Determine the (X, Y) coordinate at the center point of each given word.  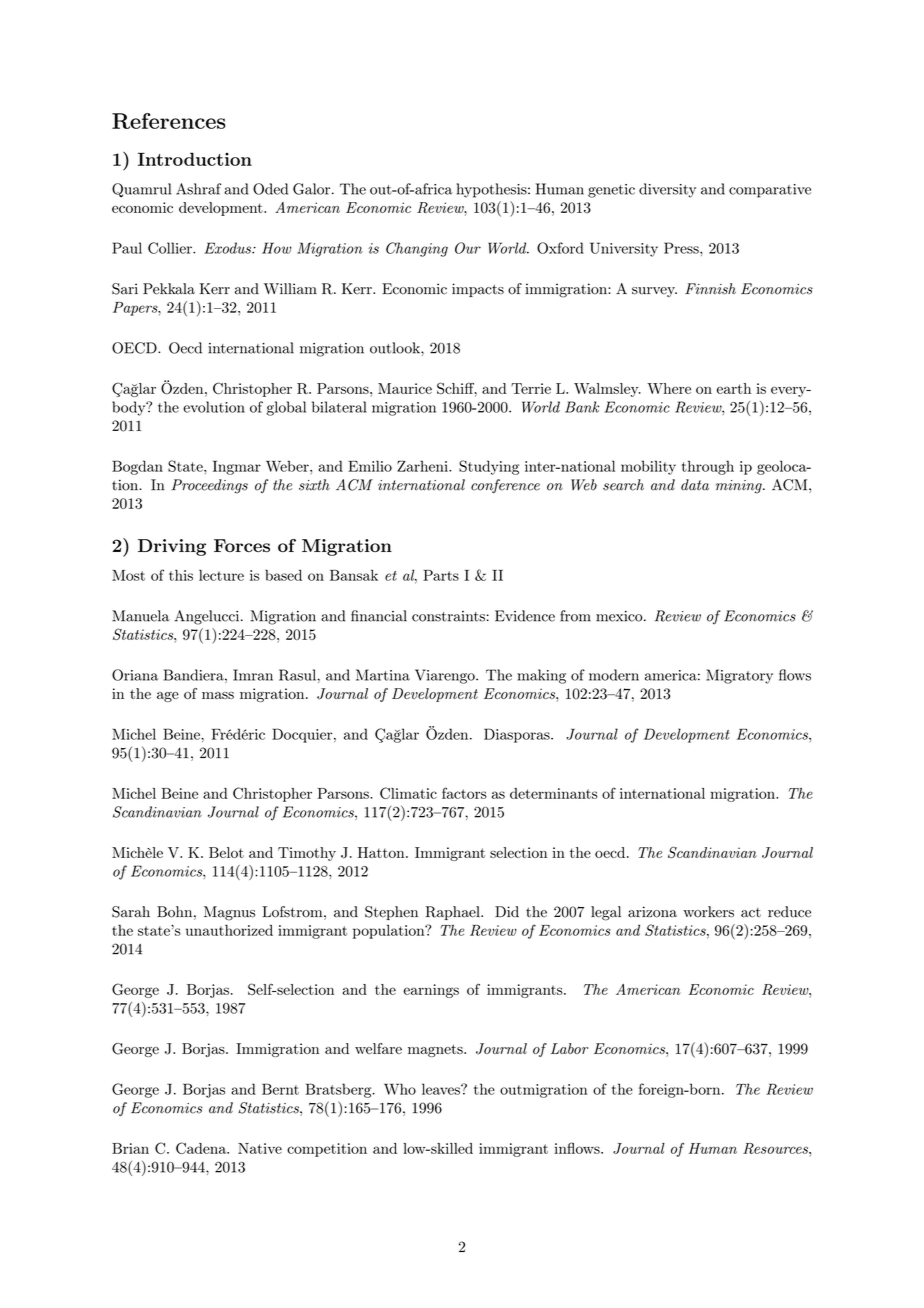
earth (734, 388)
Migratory (739, 676)
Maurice (405, 388)
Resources (776, 1148)
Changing (417, 249)
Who (400, 1089)
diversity (667, 190)
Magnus (229, 913)
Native (260, 1148)
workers (708, 912)
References (169, 121)
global (286, 408)
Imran (253, 675)
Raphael (453, 913)
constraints (448, 616)
